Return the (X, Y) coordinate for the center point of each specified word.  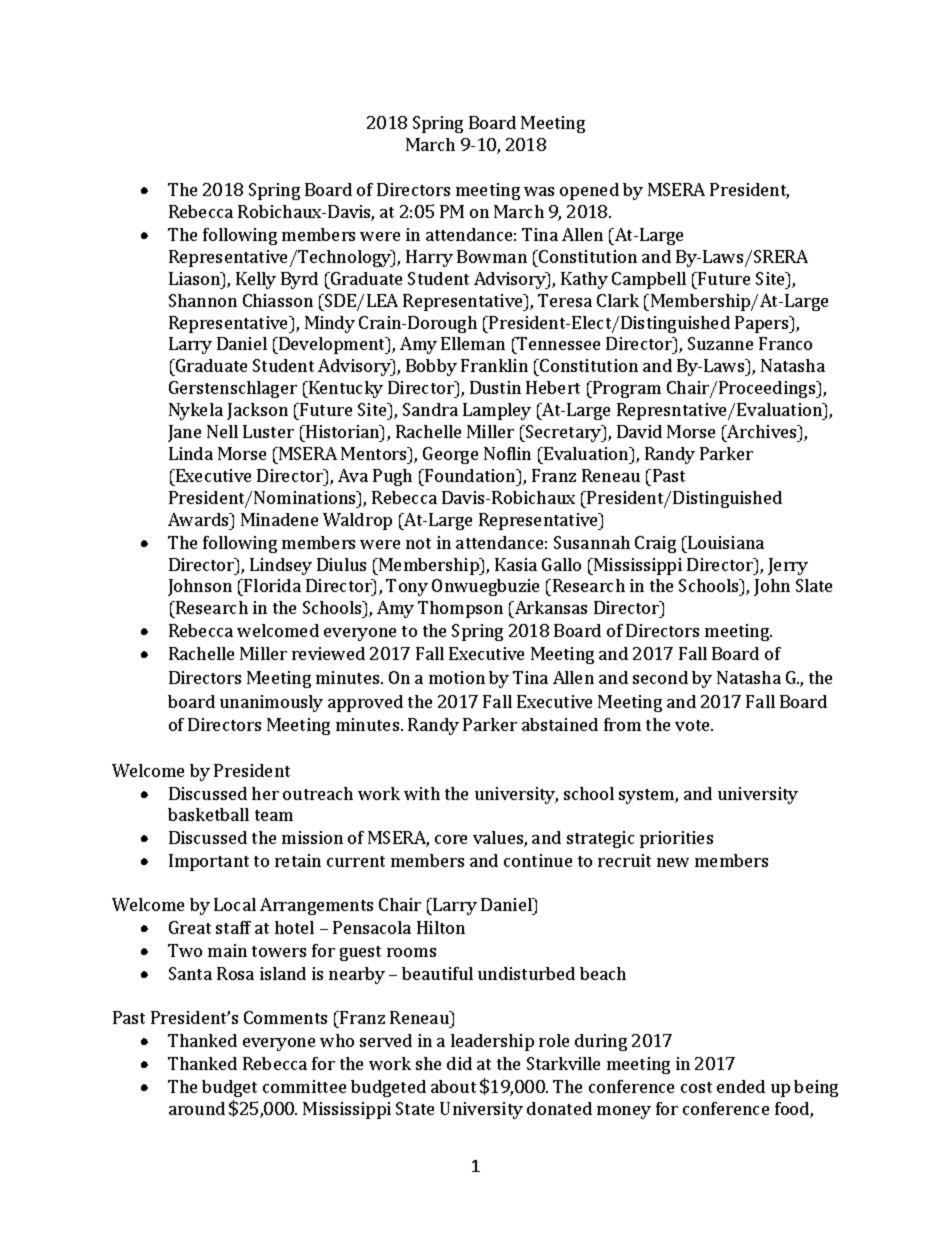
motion (457, 677)
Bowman (492, 256)
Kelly (256, 280)
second (660, 677)
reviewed (328, 653)
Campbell (649, 280)
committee (304, 1086)
